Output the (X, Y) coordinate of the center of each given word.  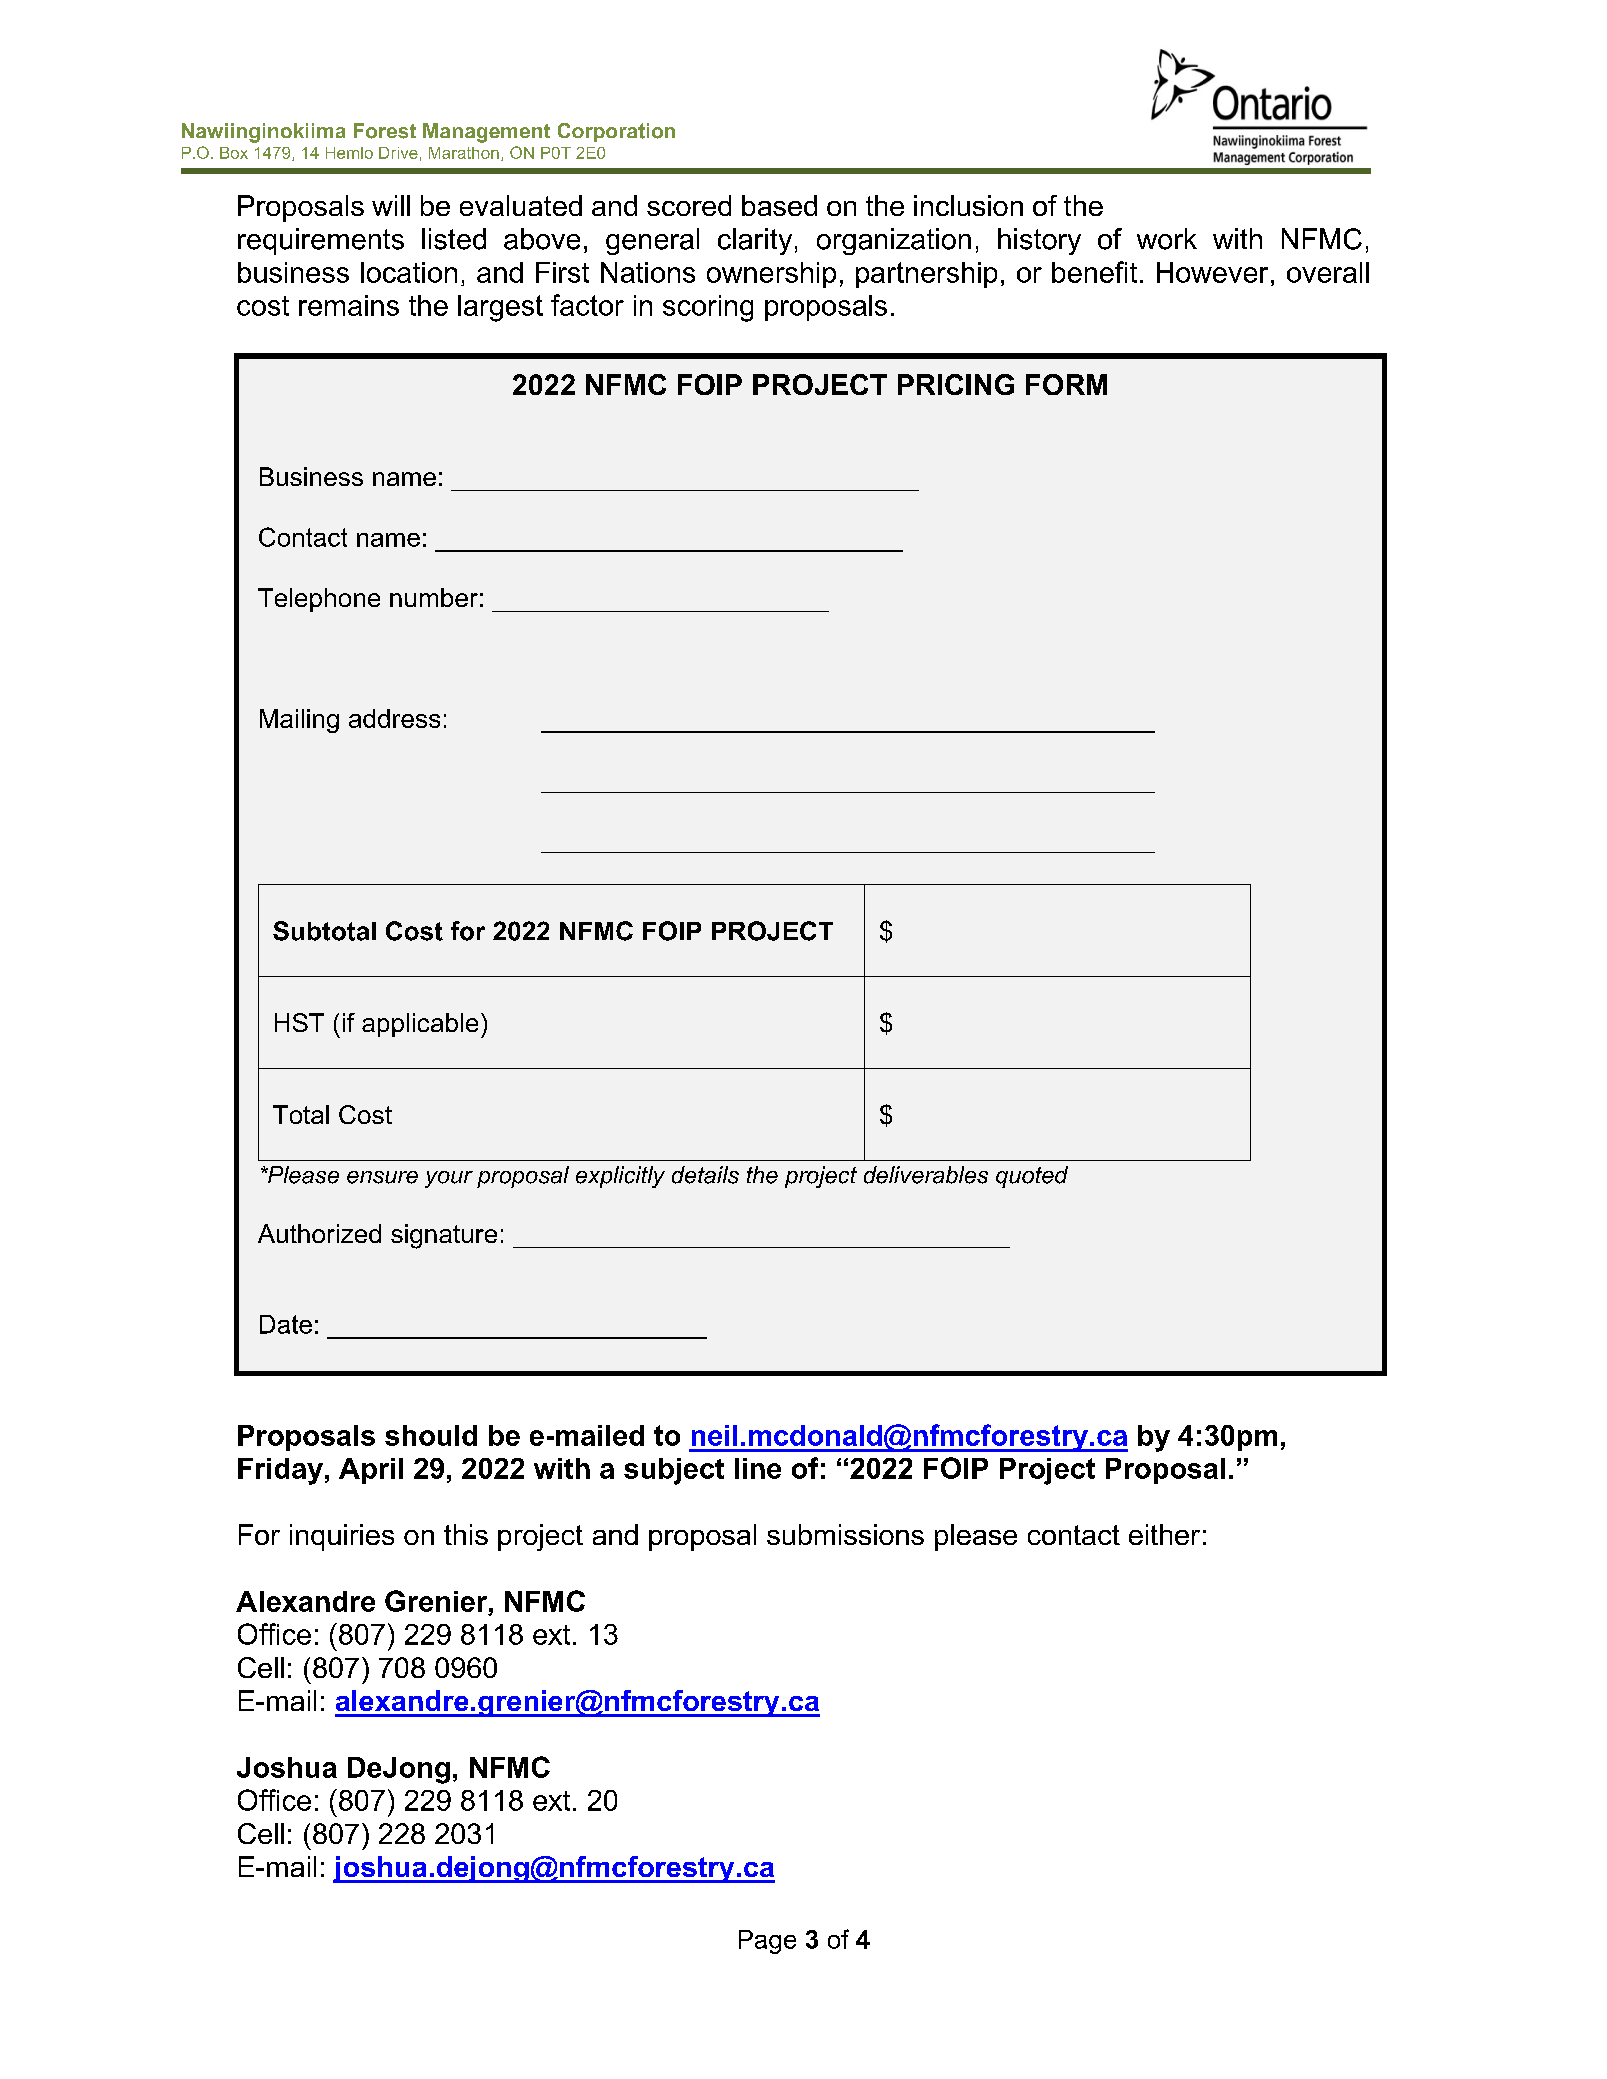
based (779, 205)
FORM (1066, 384)
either (1164, 1534)
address (394, 718)
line (758, 1468)
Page (767, 1942)
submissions (845, 1534)
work (1167, 239)
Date (286, 1324)
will (391, 205)
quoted (1032, 1177)
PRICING (956, 384)
